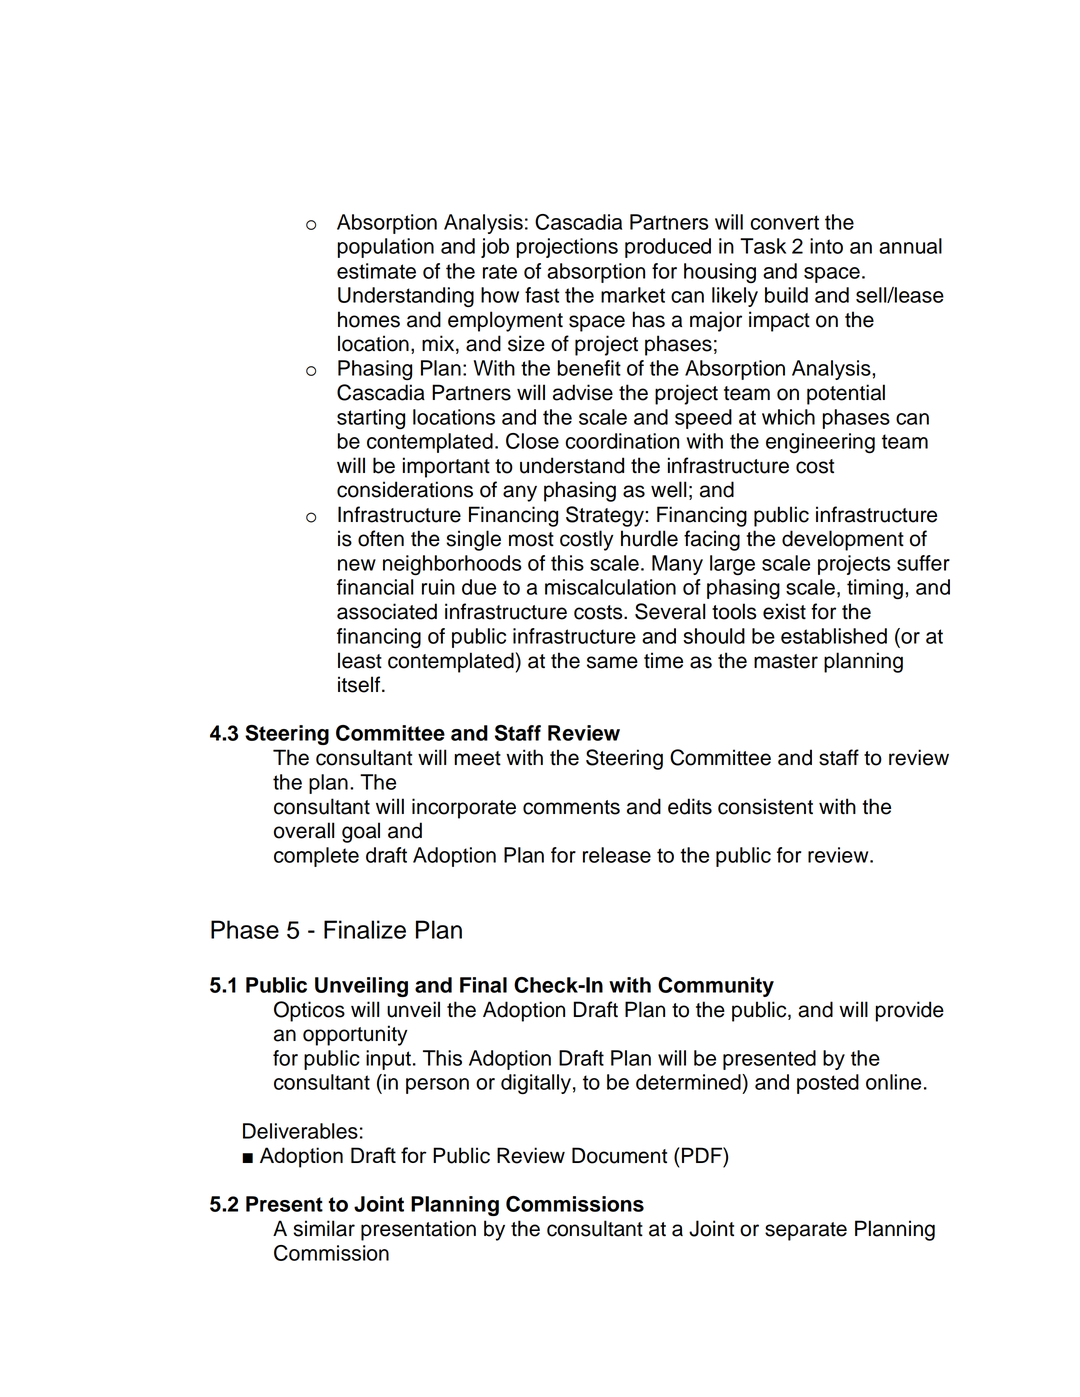  What do you see at coordinates (360, 684) in the screenshot?
I see `itself` at bounding box center [360, 684].
